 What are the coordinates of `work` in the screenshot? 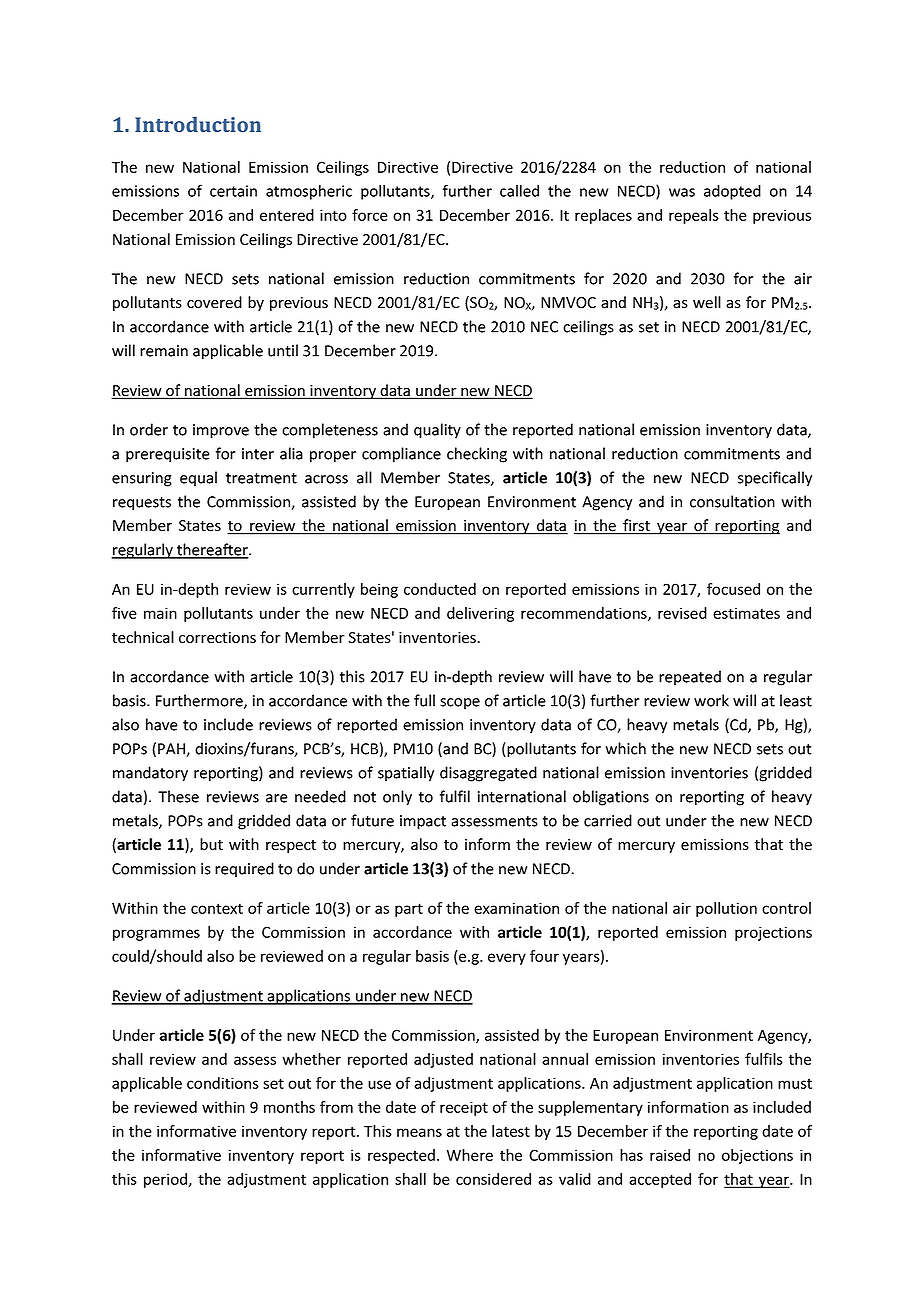 It's located at (711, 700).
